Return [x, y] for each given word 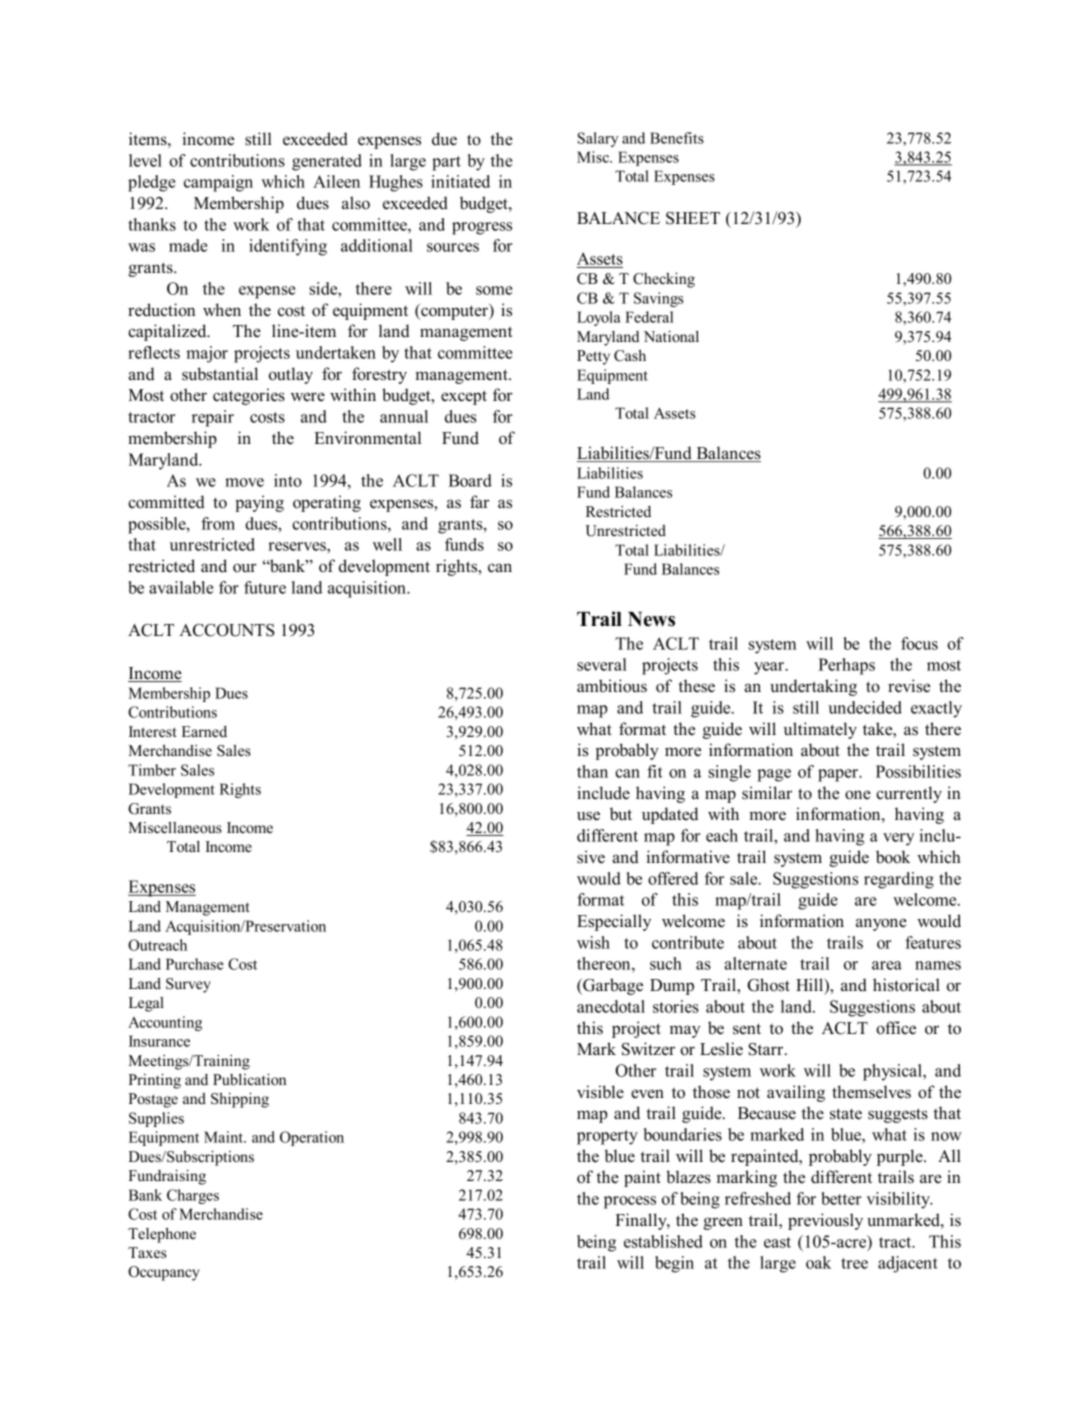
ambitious [612, 686]
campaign [218, 183]
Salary [597, 139]
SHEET [693, 218]
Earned [204, 732]
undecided [865, 707]
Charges [193, 1196]
